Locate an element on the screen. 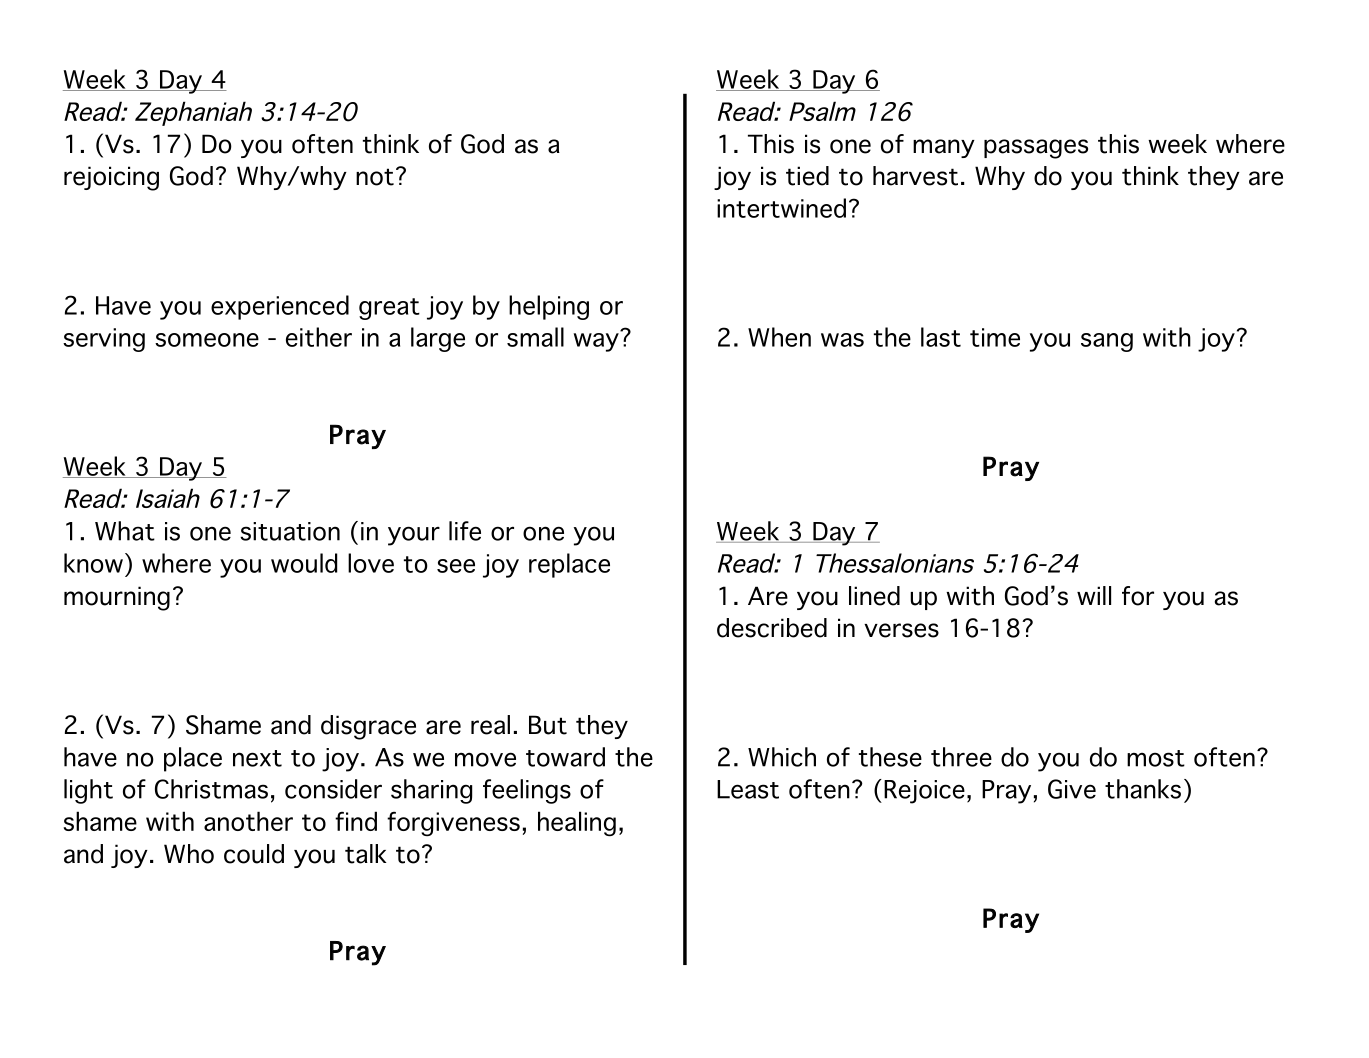 This screenshot has height=1058, width=1369. another is located at coordinates (248, 821).
